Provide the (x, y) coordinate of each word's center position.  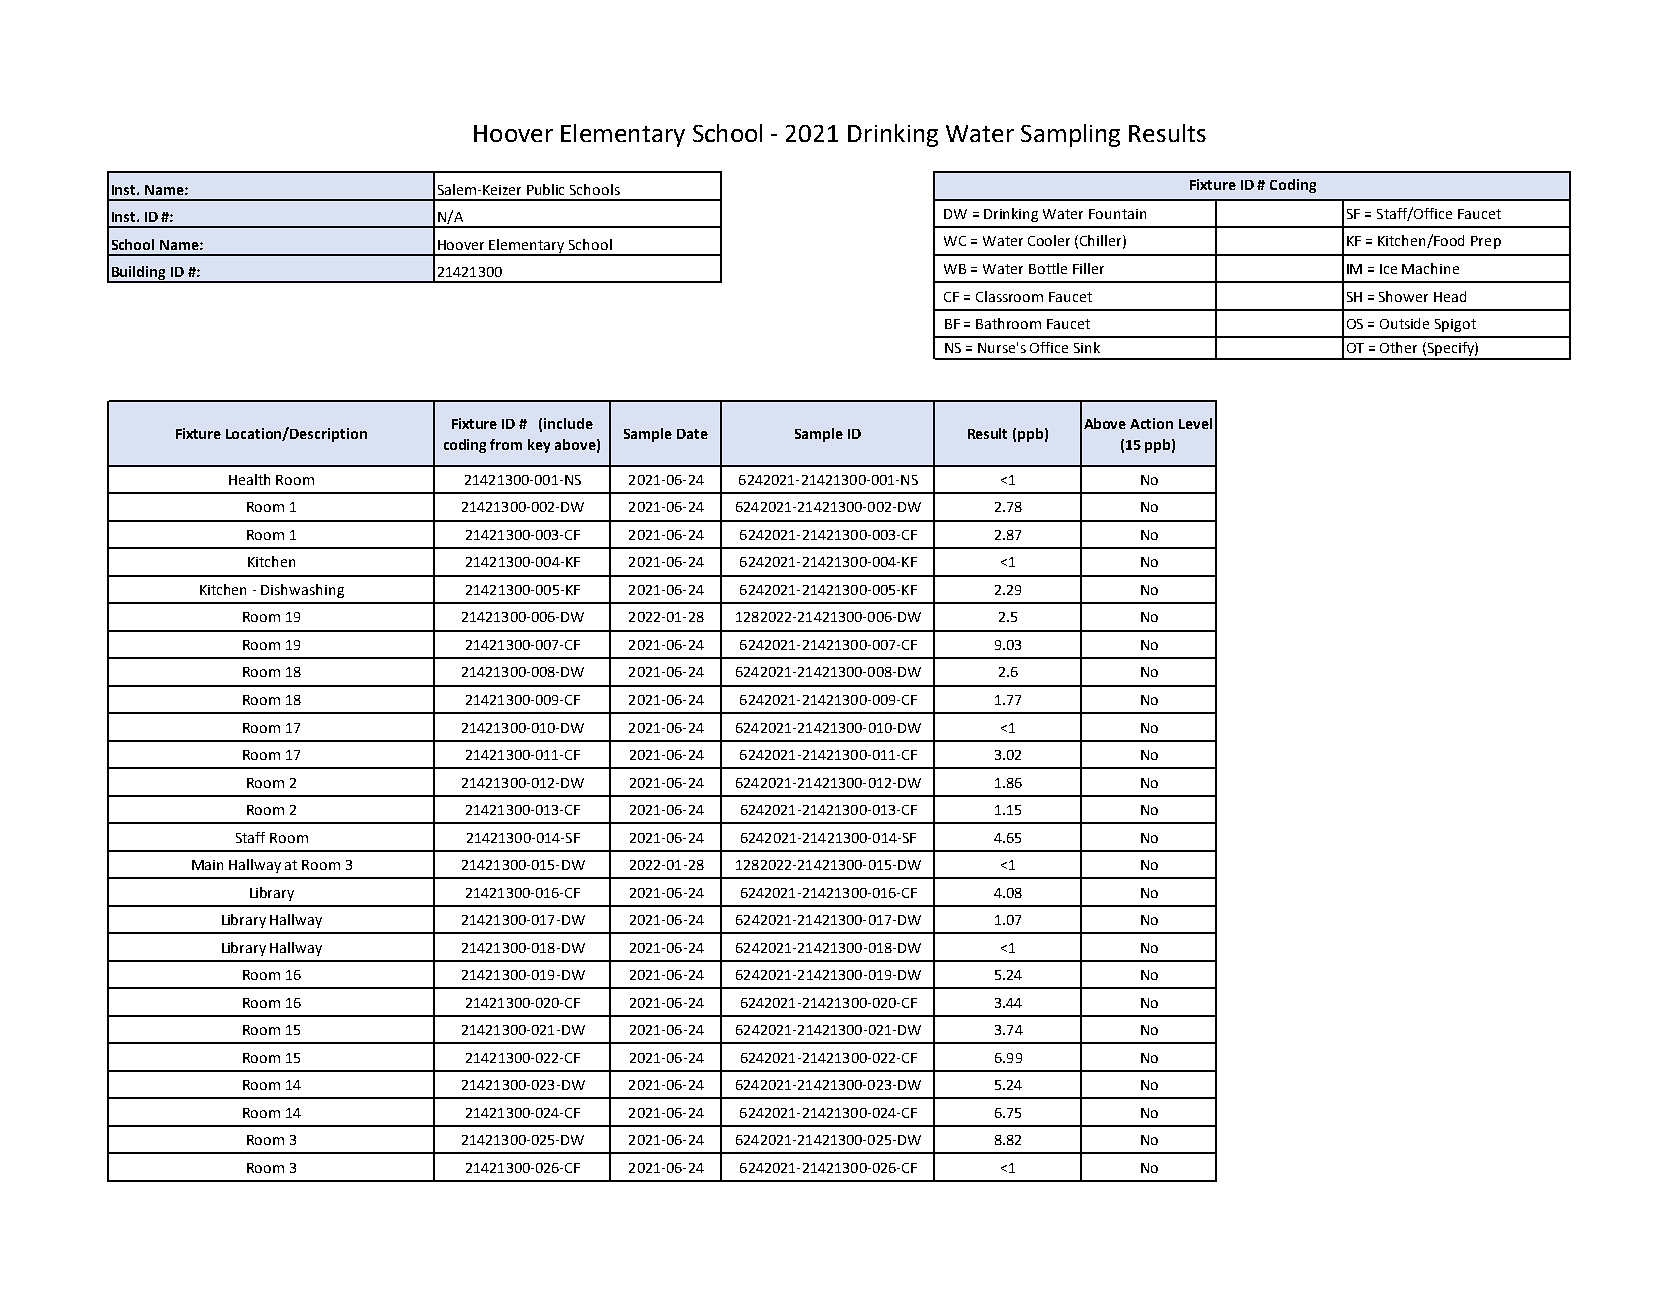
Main (207, 865)
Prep (1486, 242)
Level (1195, 423)
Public (545, 189)
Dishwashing (302, 591)
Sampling (1070, 135)
